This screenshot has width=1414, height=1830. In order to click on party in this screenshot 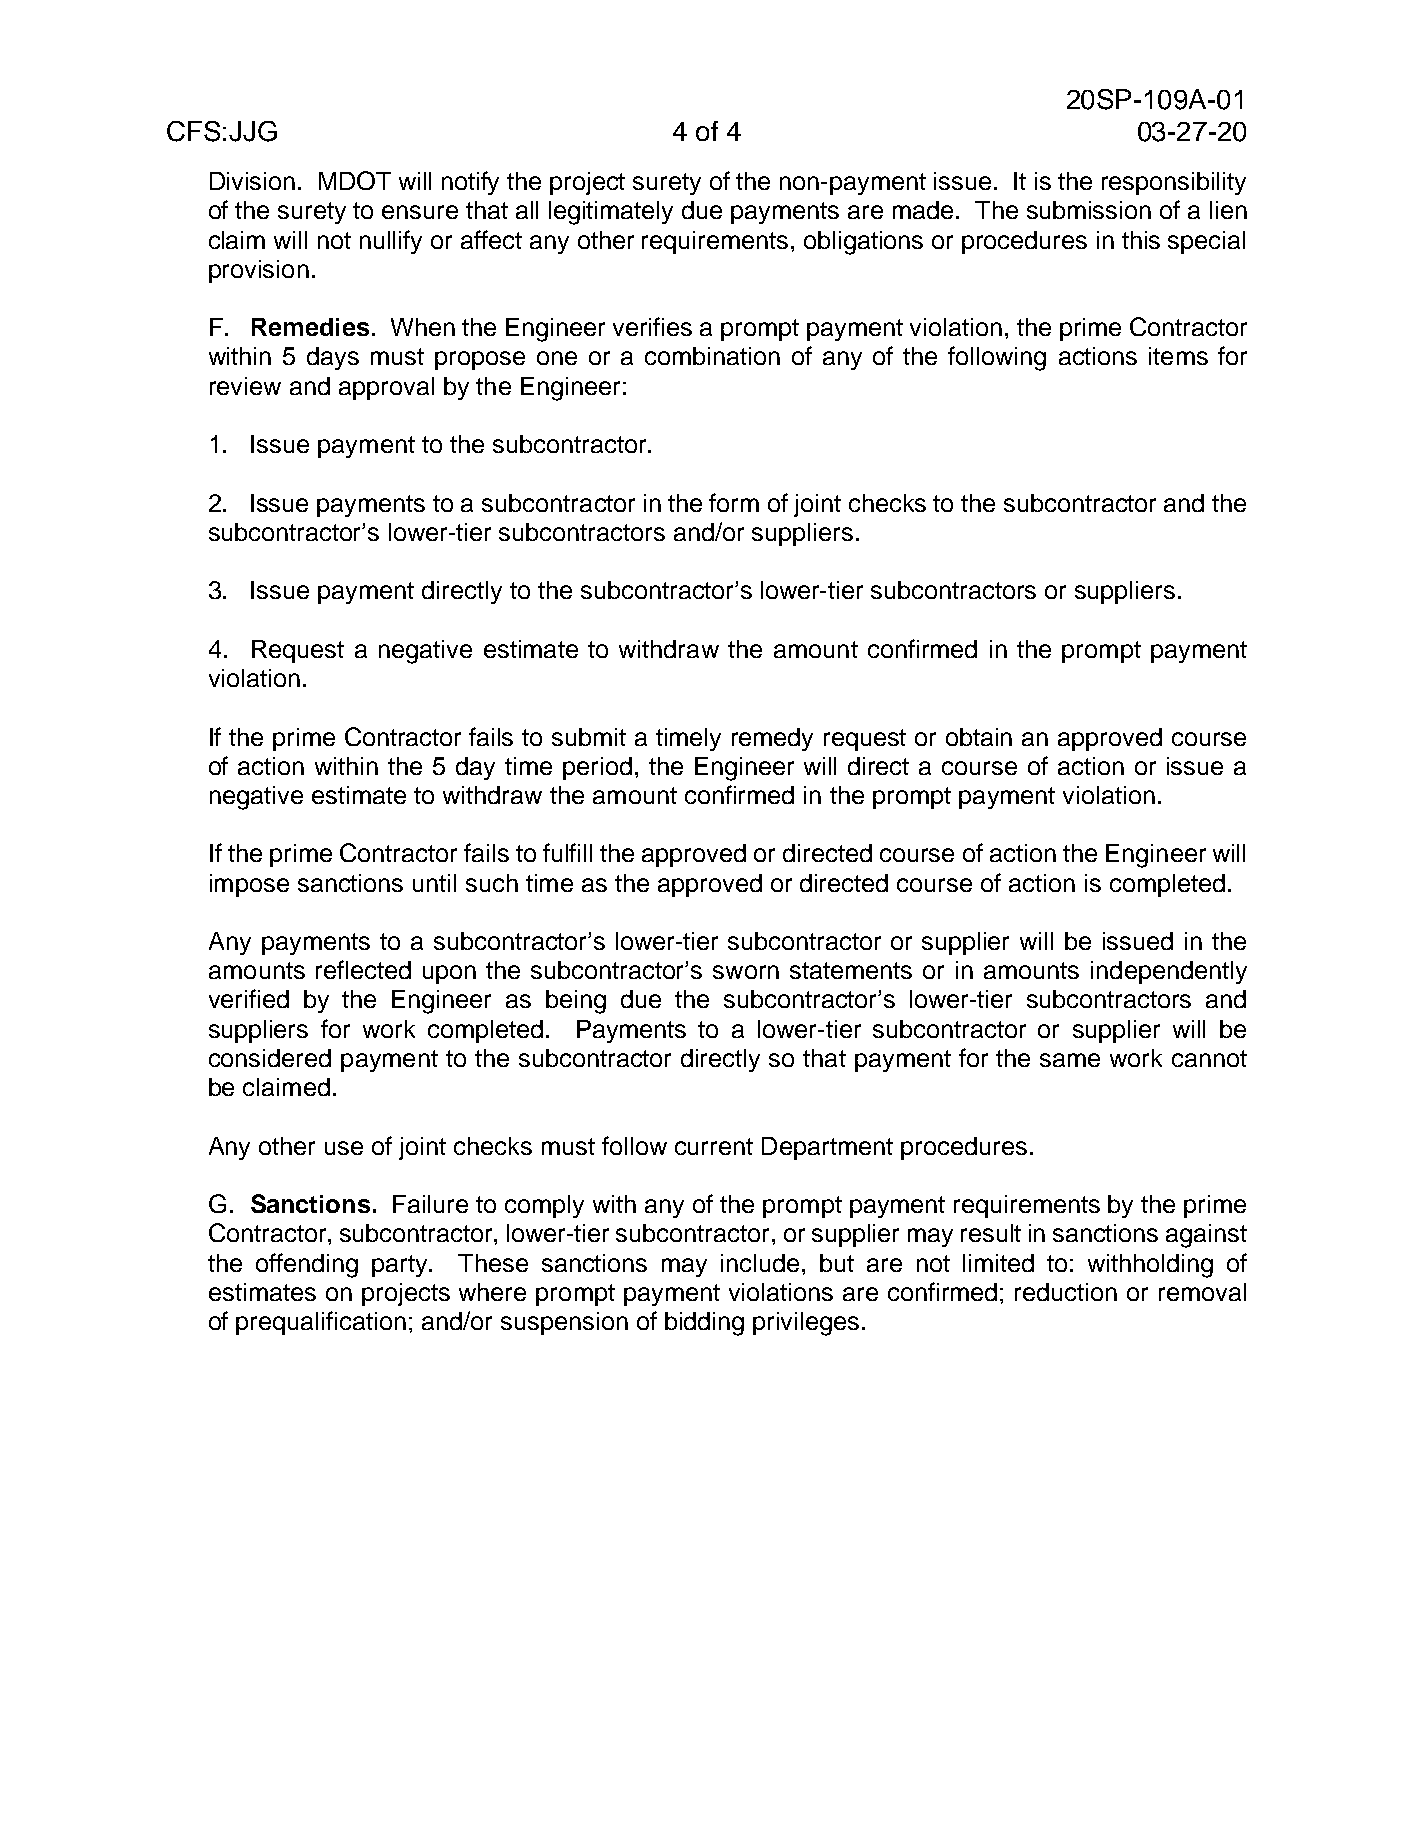, I will do `click(401, 1266)`.
